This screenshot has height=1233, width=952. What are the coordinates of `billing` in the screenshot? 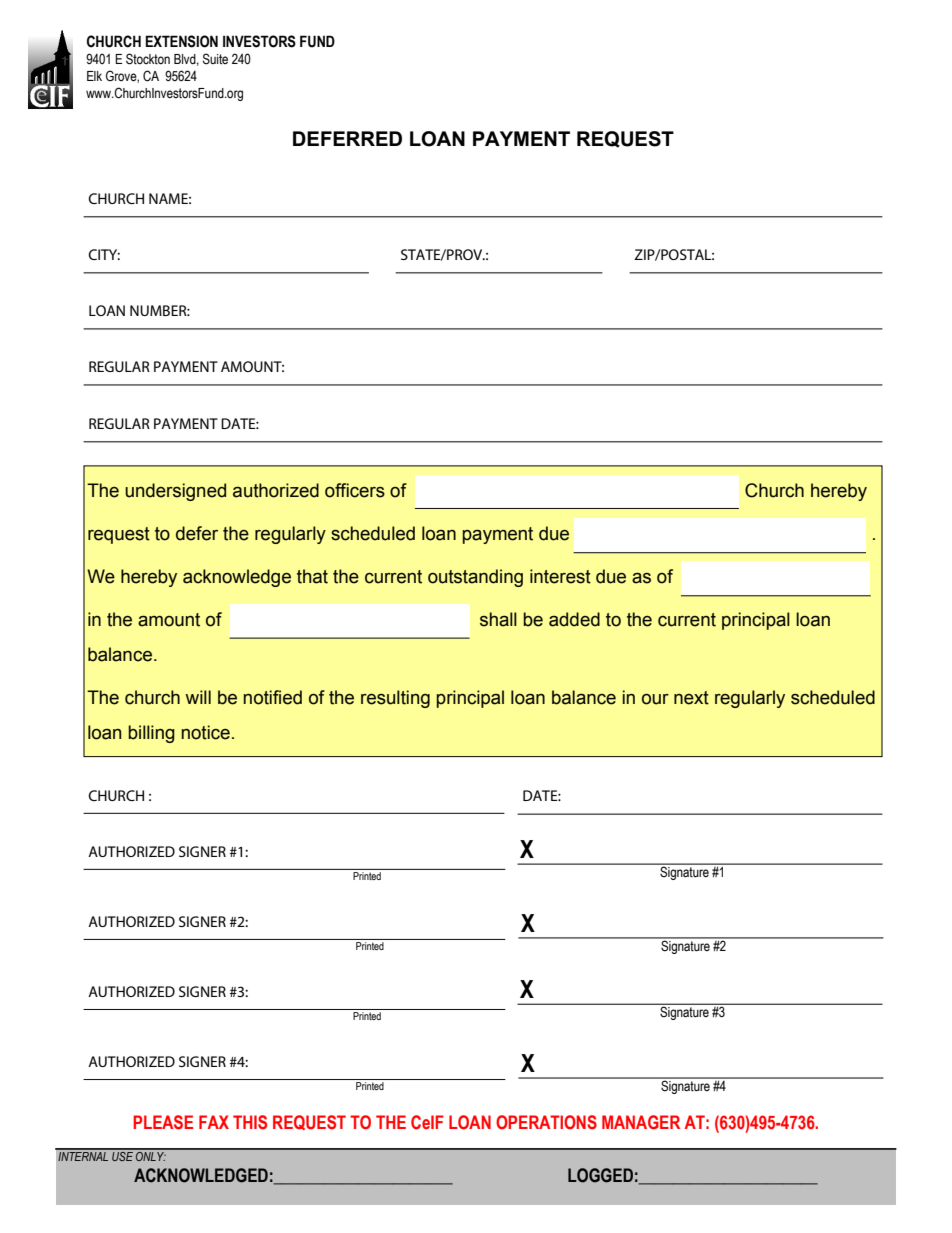 It's located at (151, 734).
